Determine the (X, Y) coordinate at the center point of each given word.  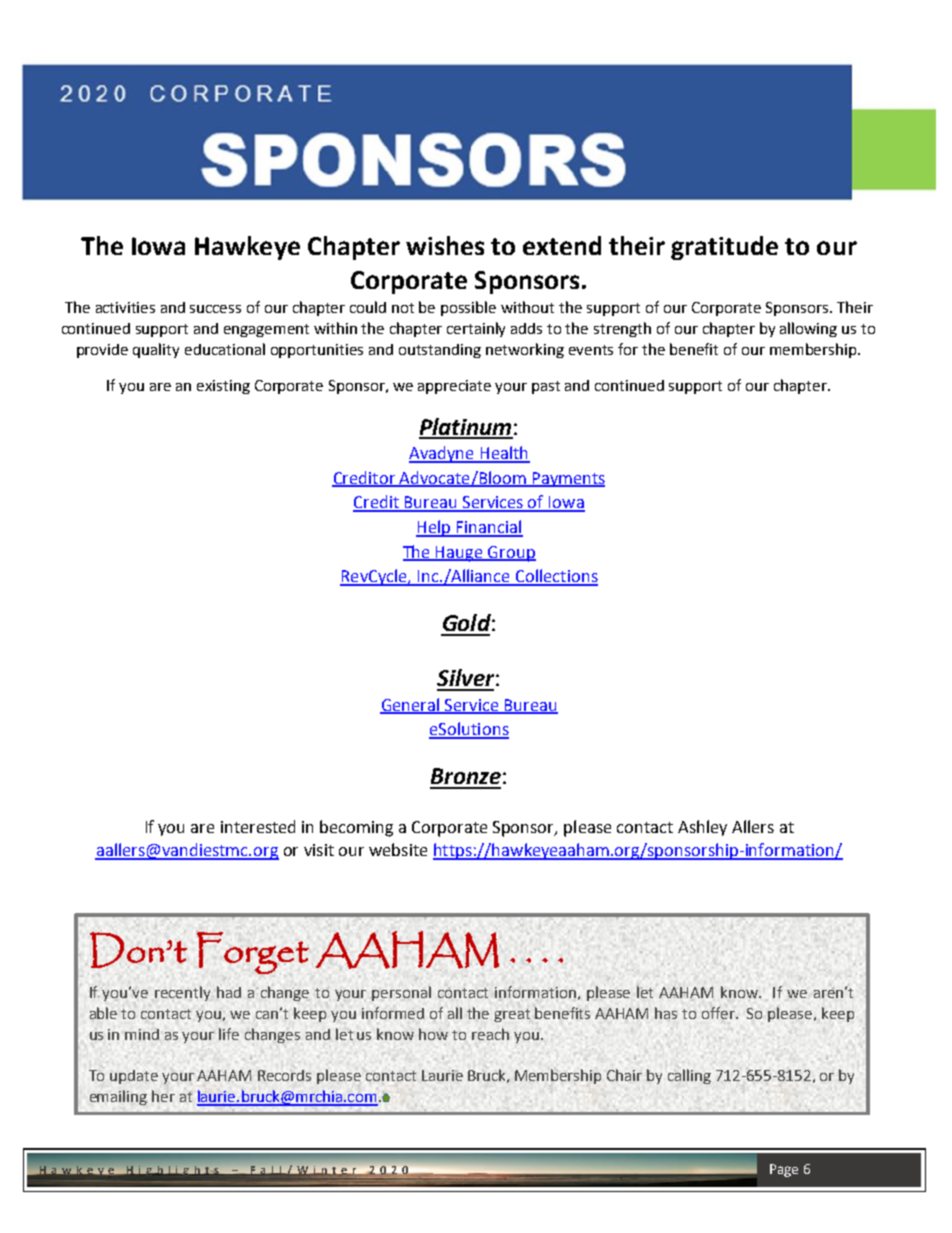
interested (258, 826)
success (215, 309)
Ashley (702, 828)
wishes (445, 245)
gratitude (724, 248)
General (411, 705)
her (163, 1096)
